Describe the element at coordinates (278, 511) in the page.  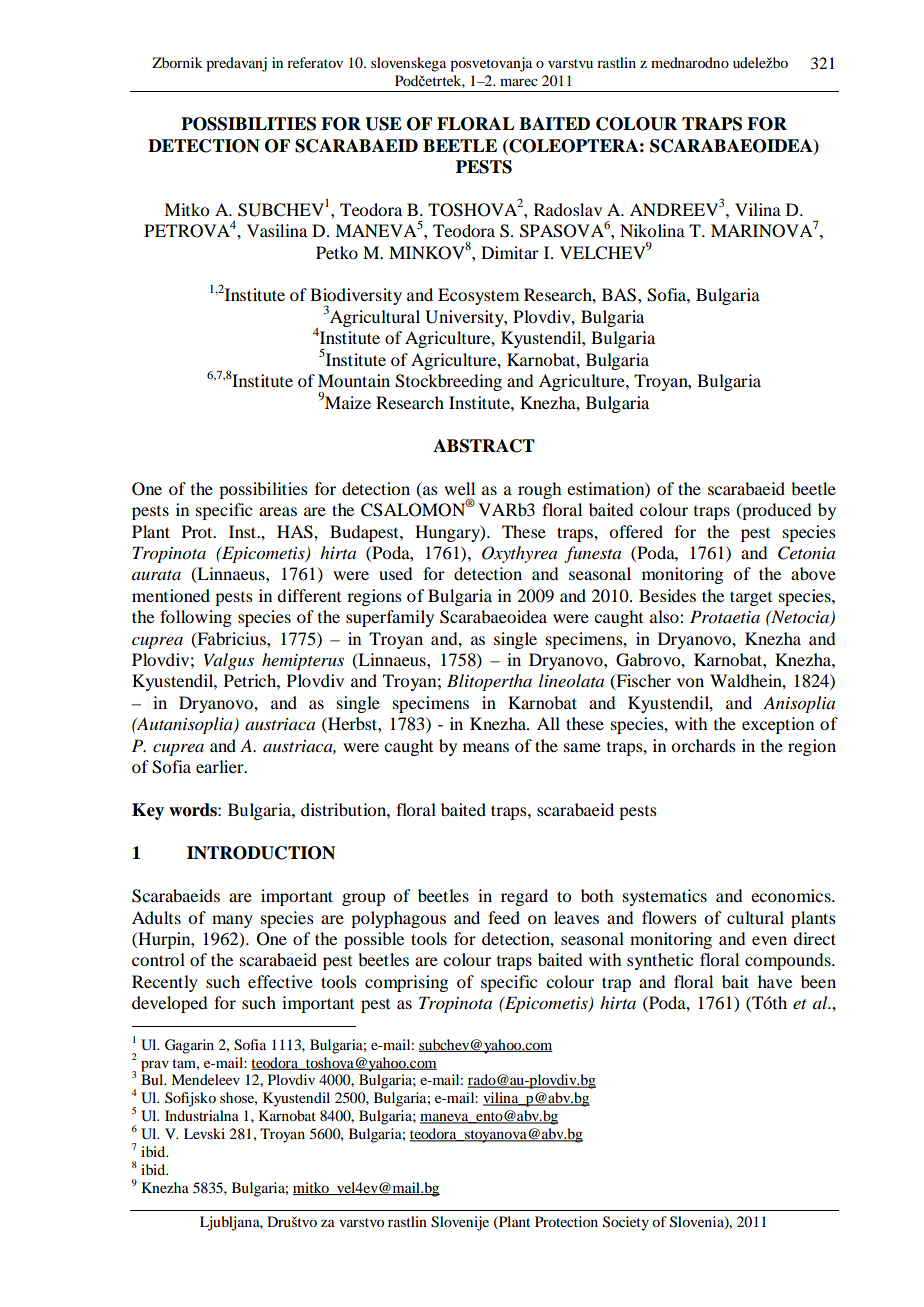
I see `areas` at that location.
